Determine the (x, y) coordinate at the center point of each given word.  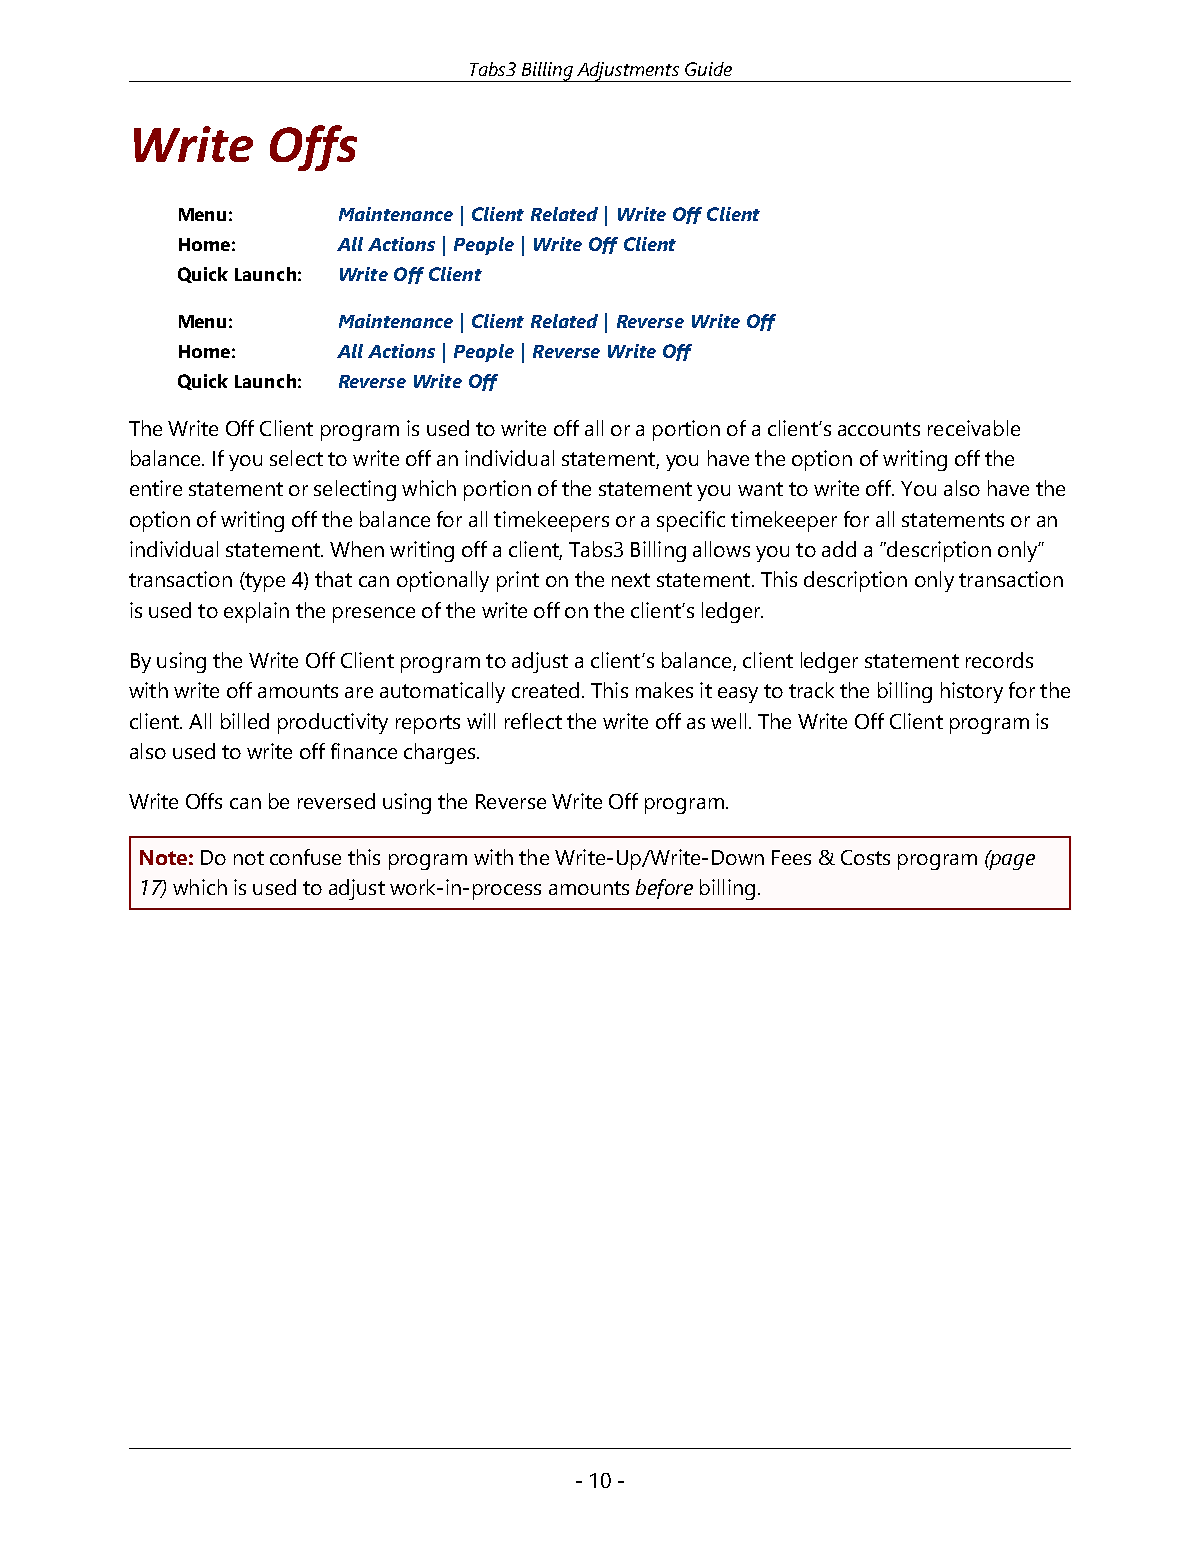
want (760, 489)
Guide (708, 69)
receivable (974, 428)
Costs (865, 857)
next (631, 580)
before (664, 889)
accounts (879, 429)
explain (256, 612)
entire (156, 488)
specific (691, 521)
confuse (305, 857)
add (839, 549)
